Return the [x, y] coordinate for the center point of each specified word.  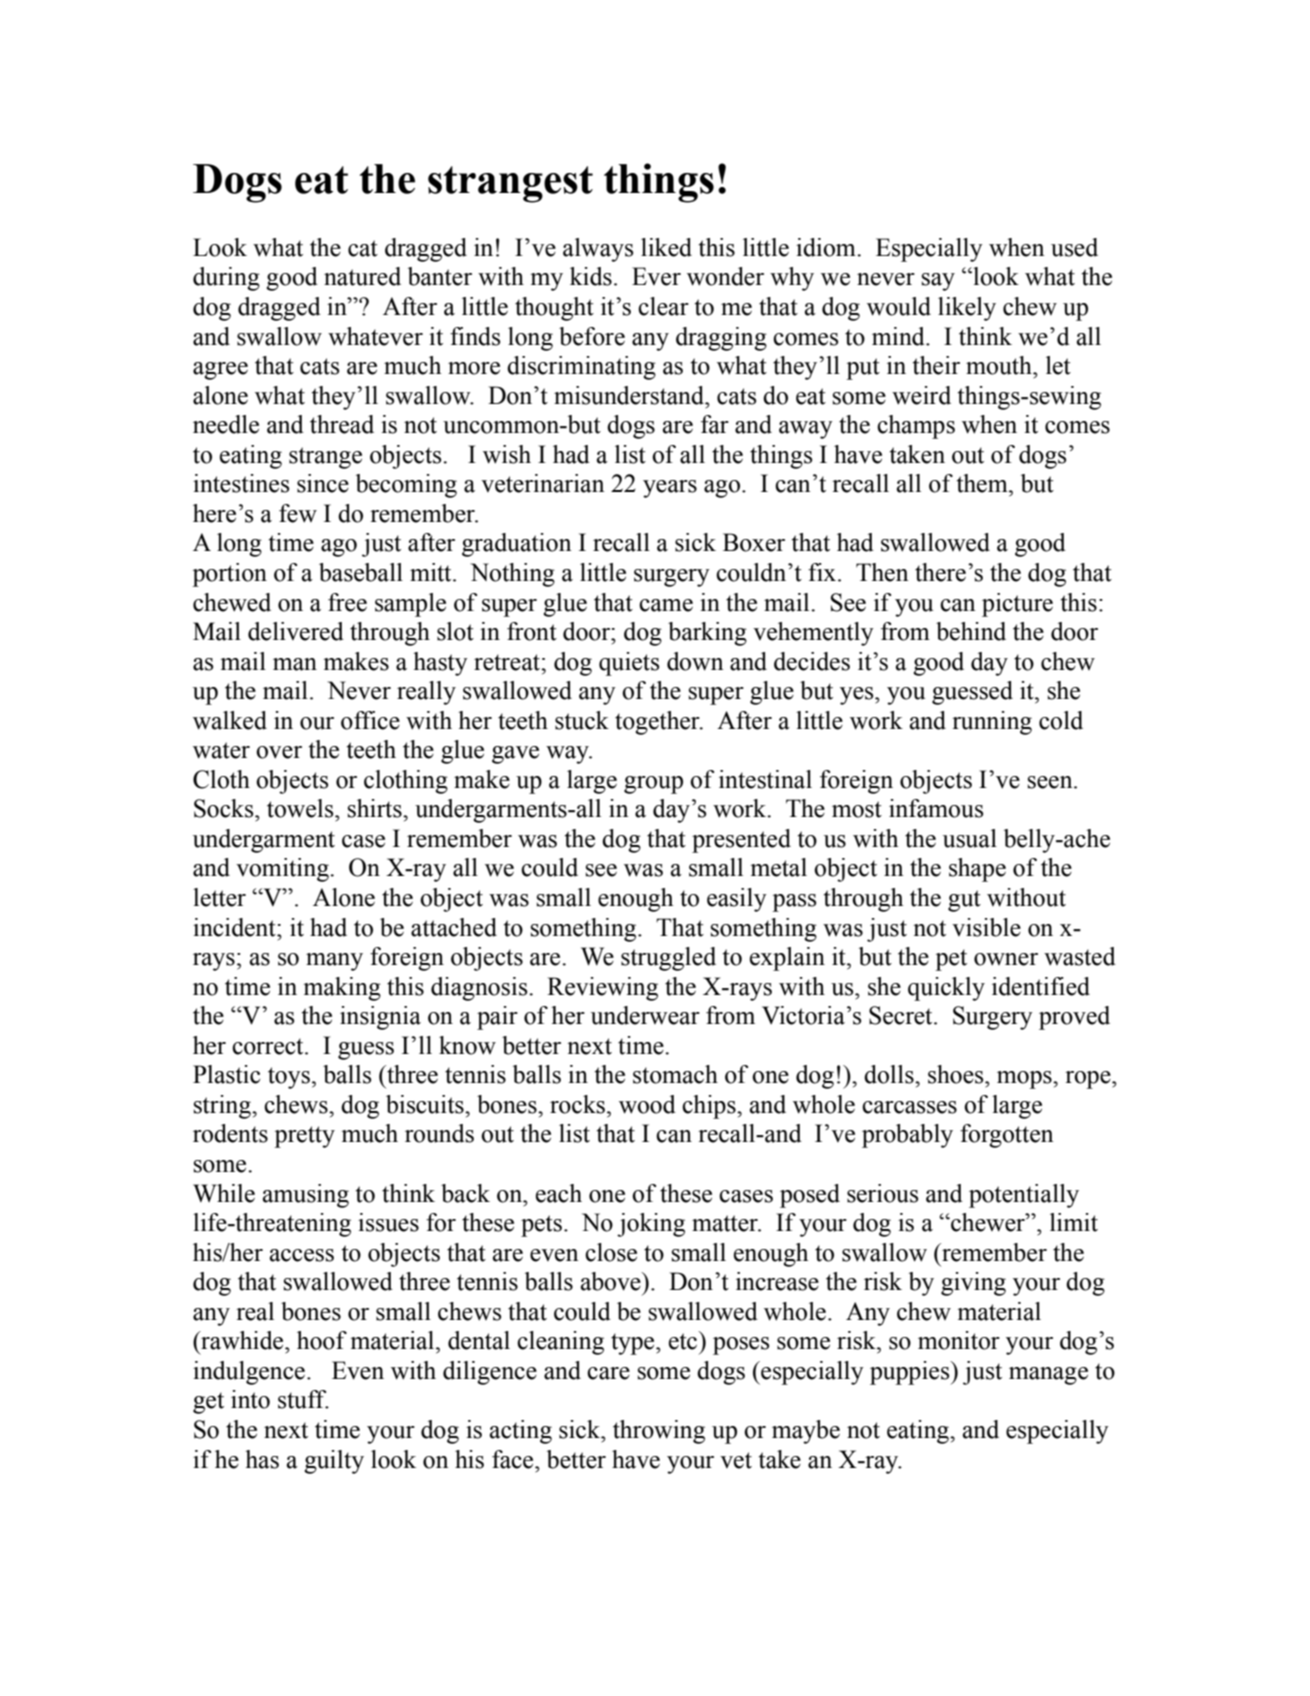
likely [967, 309]
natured [362, 276]
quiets [629, 664]
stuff [303, 1399]
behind [971, 631]
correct [269, 1046]
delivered [296, 631]
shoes [957, 1074]
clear [663, 306]
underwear [645, 1015]
